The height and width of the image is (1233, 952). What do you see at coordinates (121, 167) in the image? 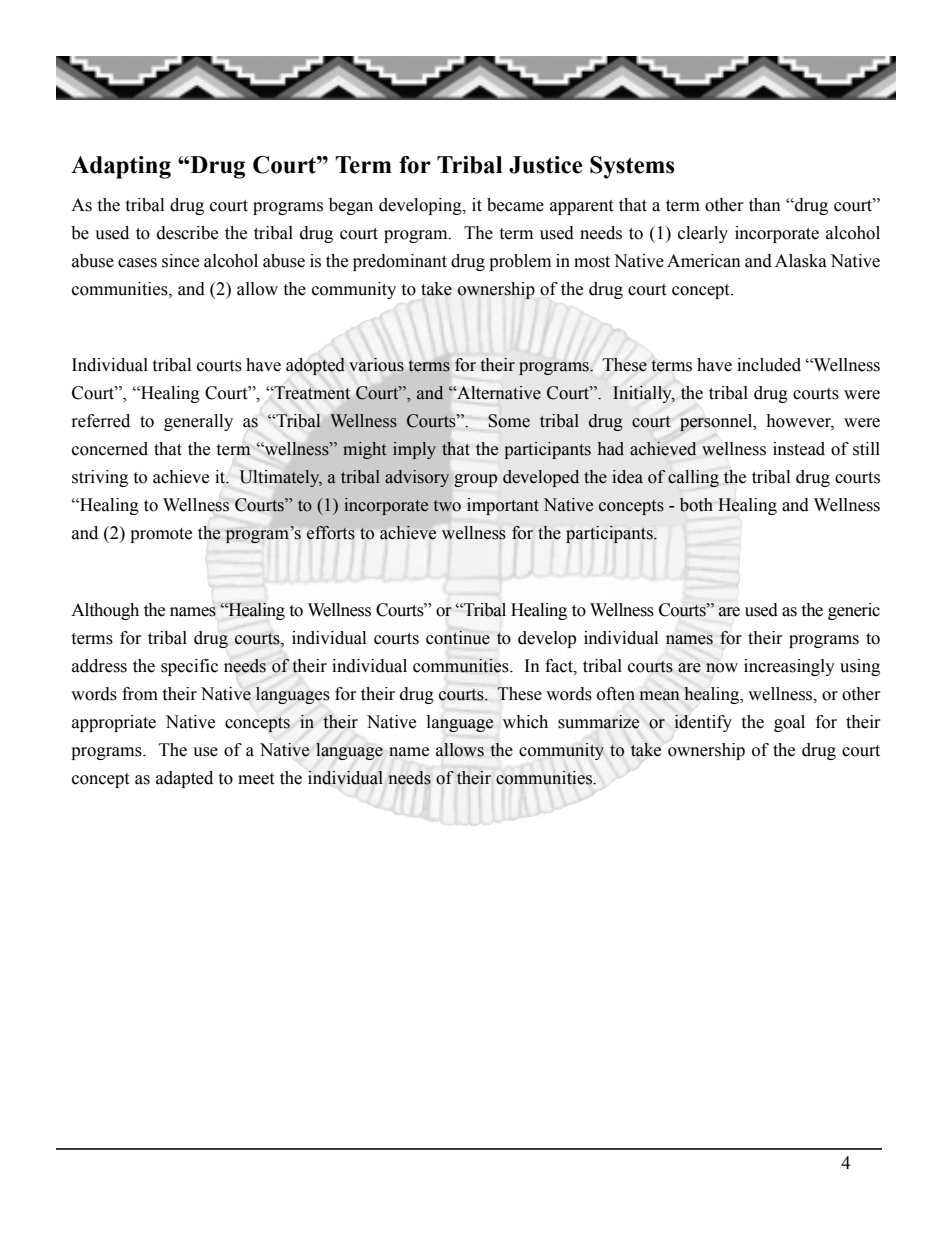
I see `Adapting` at bounding box center [121, 167].
